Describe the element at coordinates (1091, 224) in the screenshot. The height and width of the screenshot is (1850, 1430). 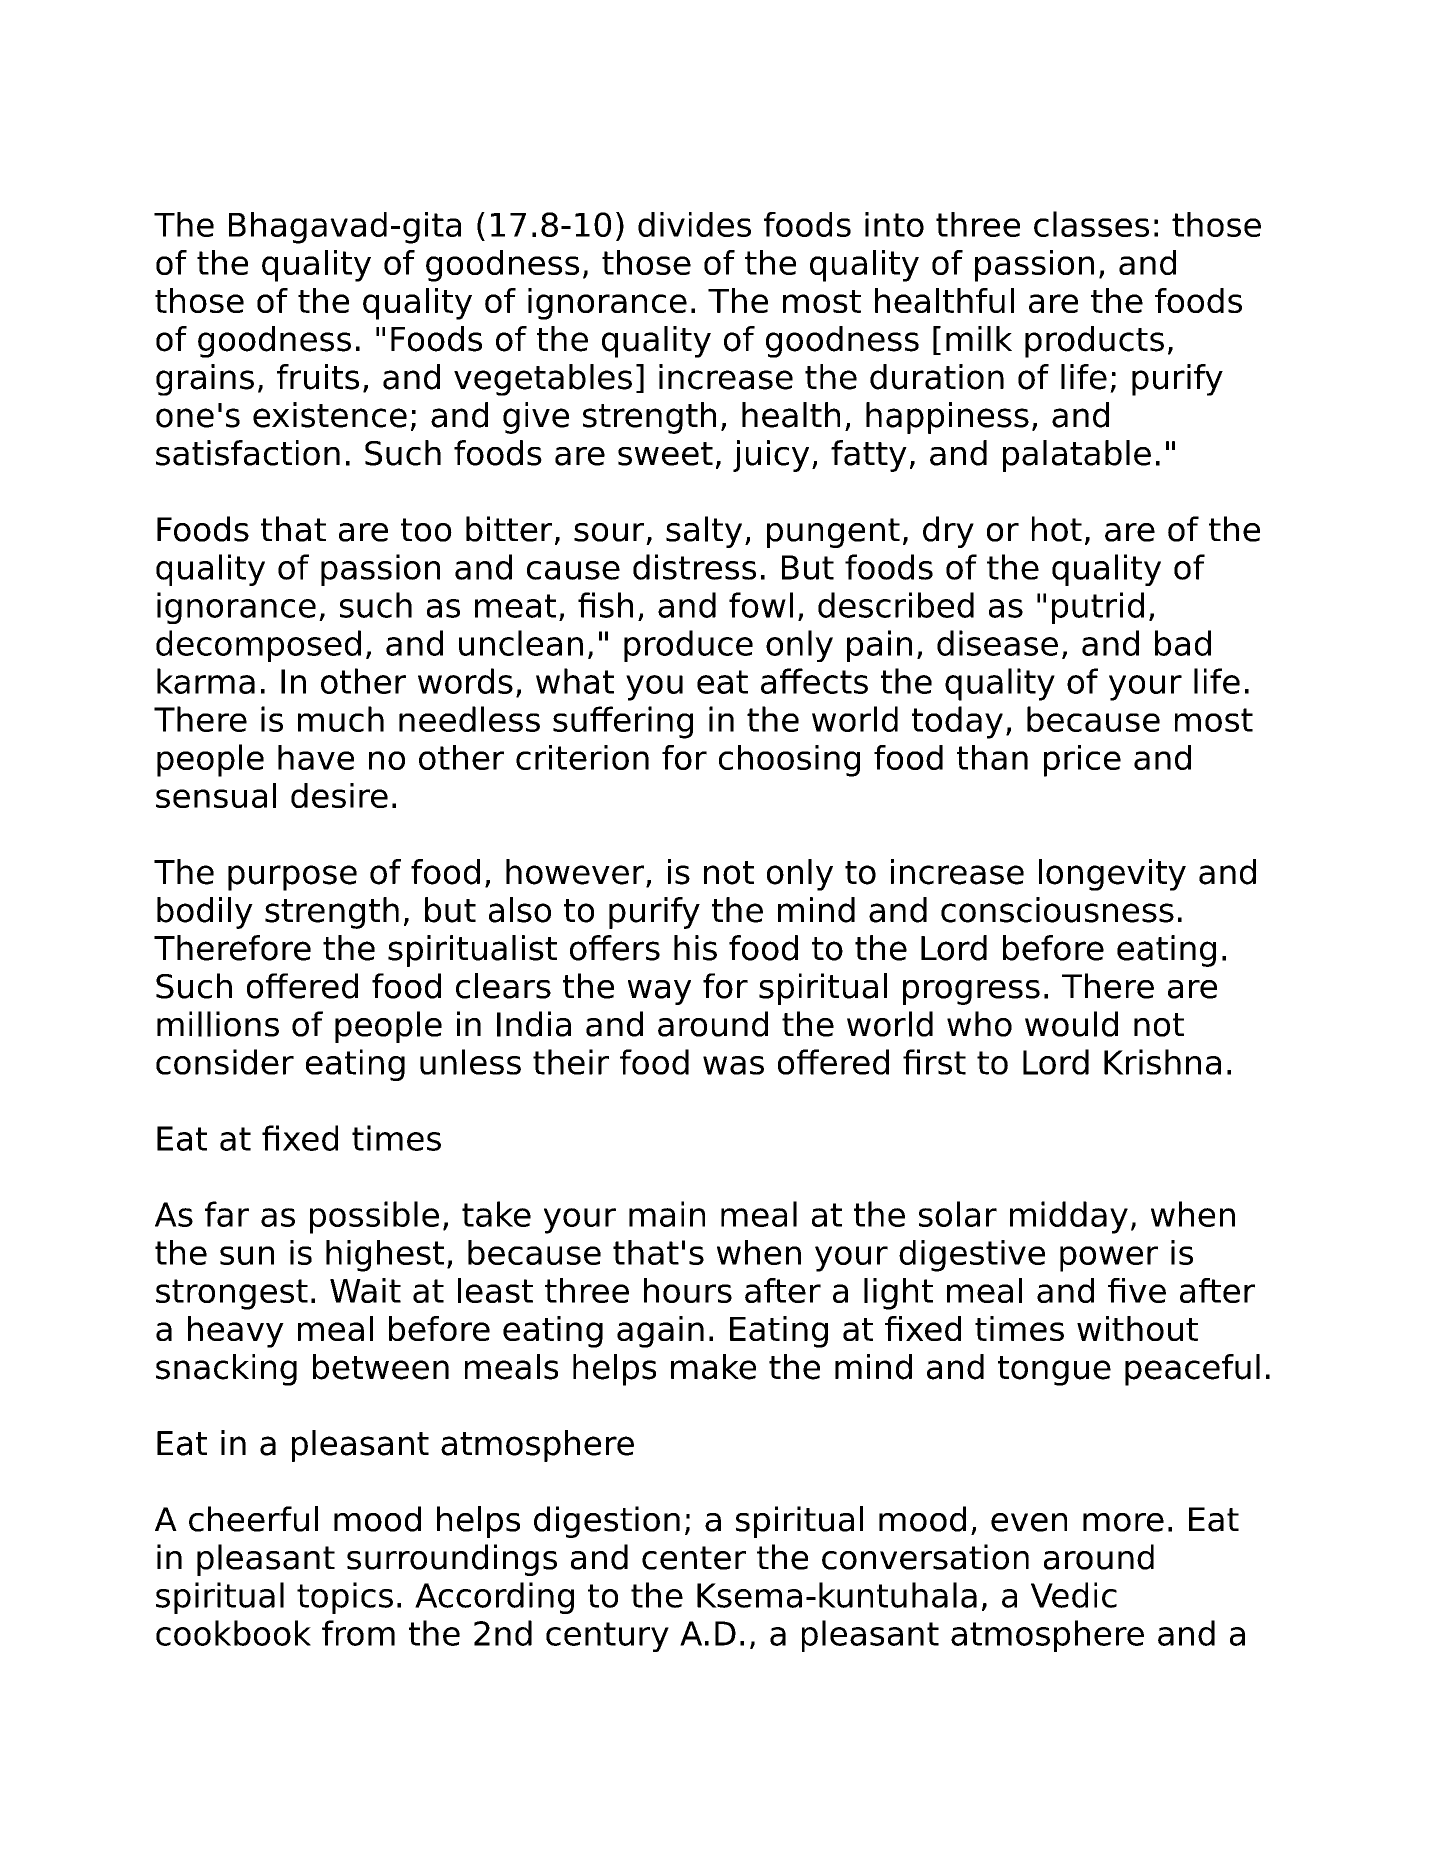
I see `classes` at that location.
